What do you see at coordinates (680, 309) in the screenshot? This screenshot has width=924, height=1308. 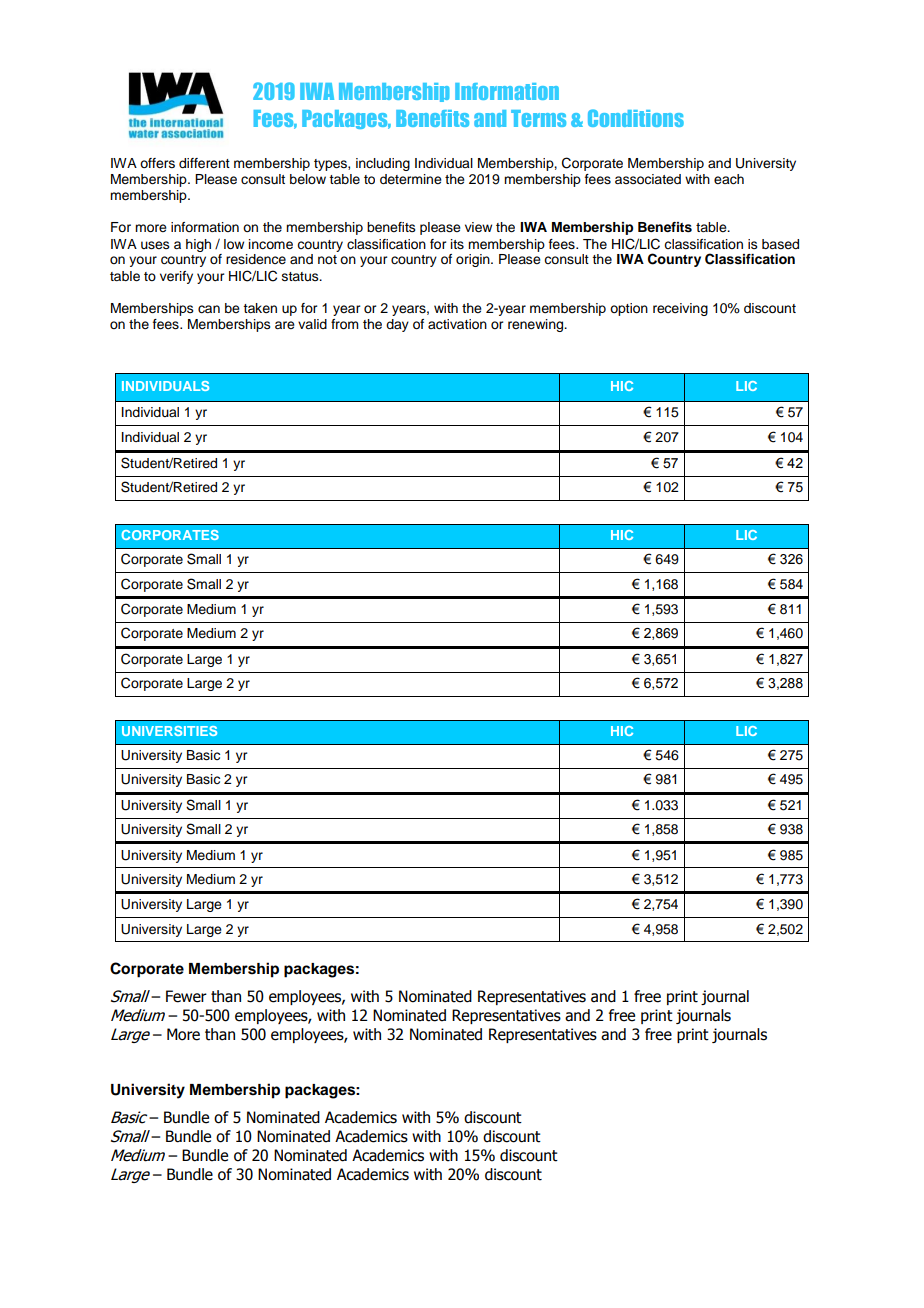 I see `receiving` at bounding box center [680, 309].
